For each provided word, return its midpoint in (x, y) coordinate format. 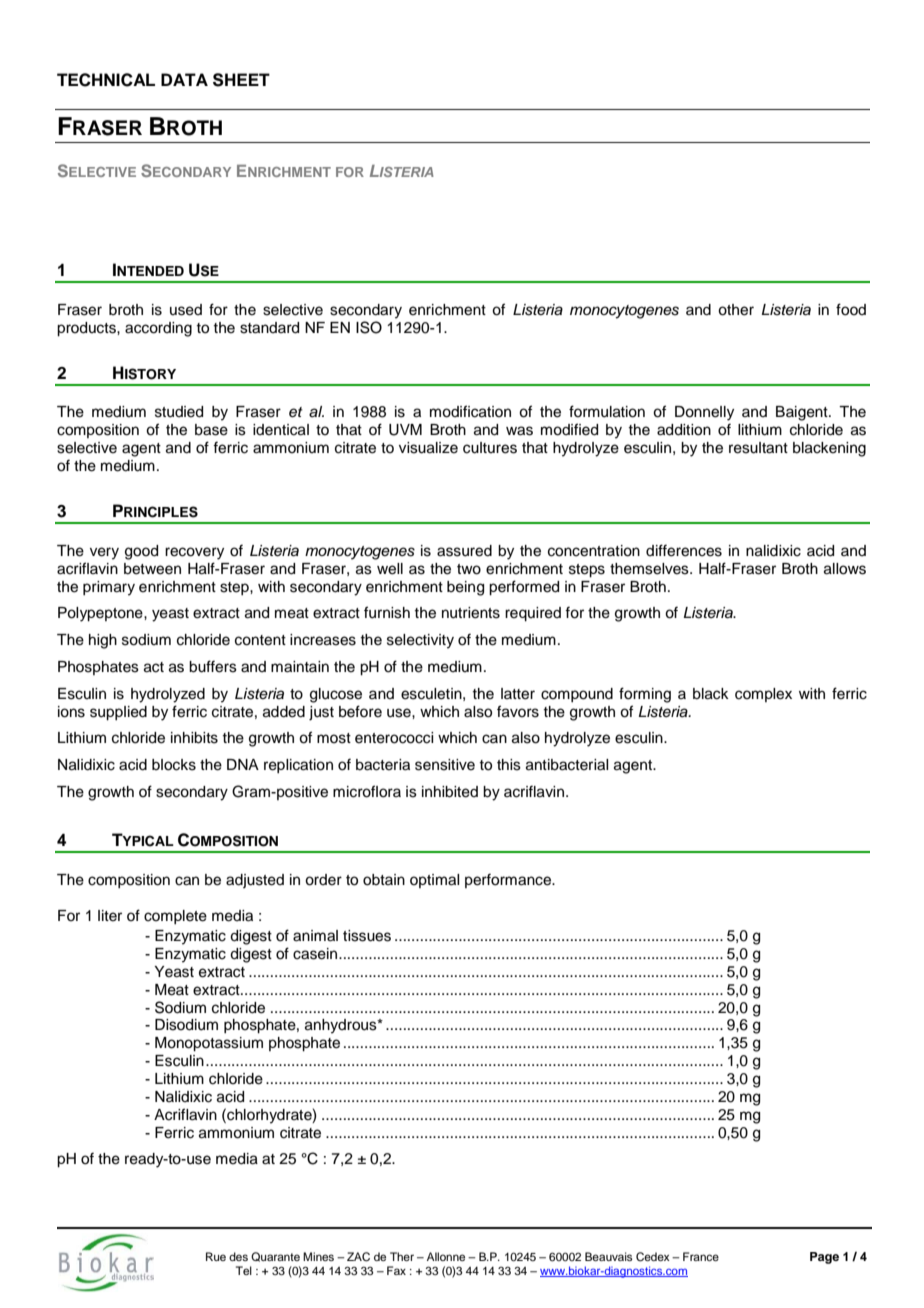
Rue (216, 1256)
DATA (184, 79)
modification (470, 411)
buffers (213, 666)
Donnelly (704, 413)
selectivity (420, 641)
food (851, 309)
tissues (367, 936)
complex (763, 695)
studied (179, 412)
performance (509, 880)
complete (175, 917)
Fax (396, 1270)
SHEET (241, 80)
